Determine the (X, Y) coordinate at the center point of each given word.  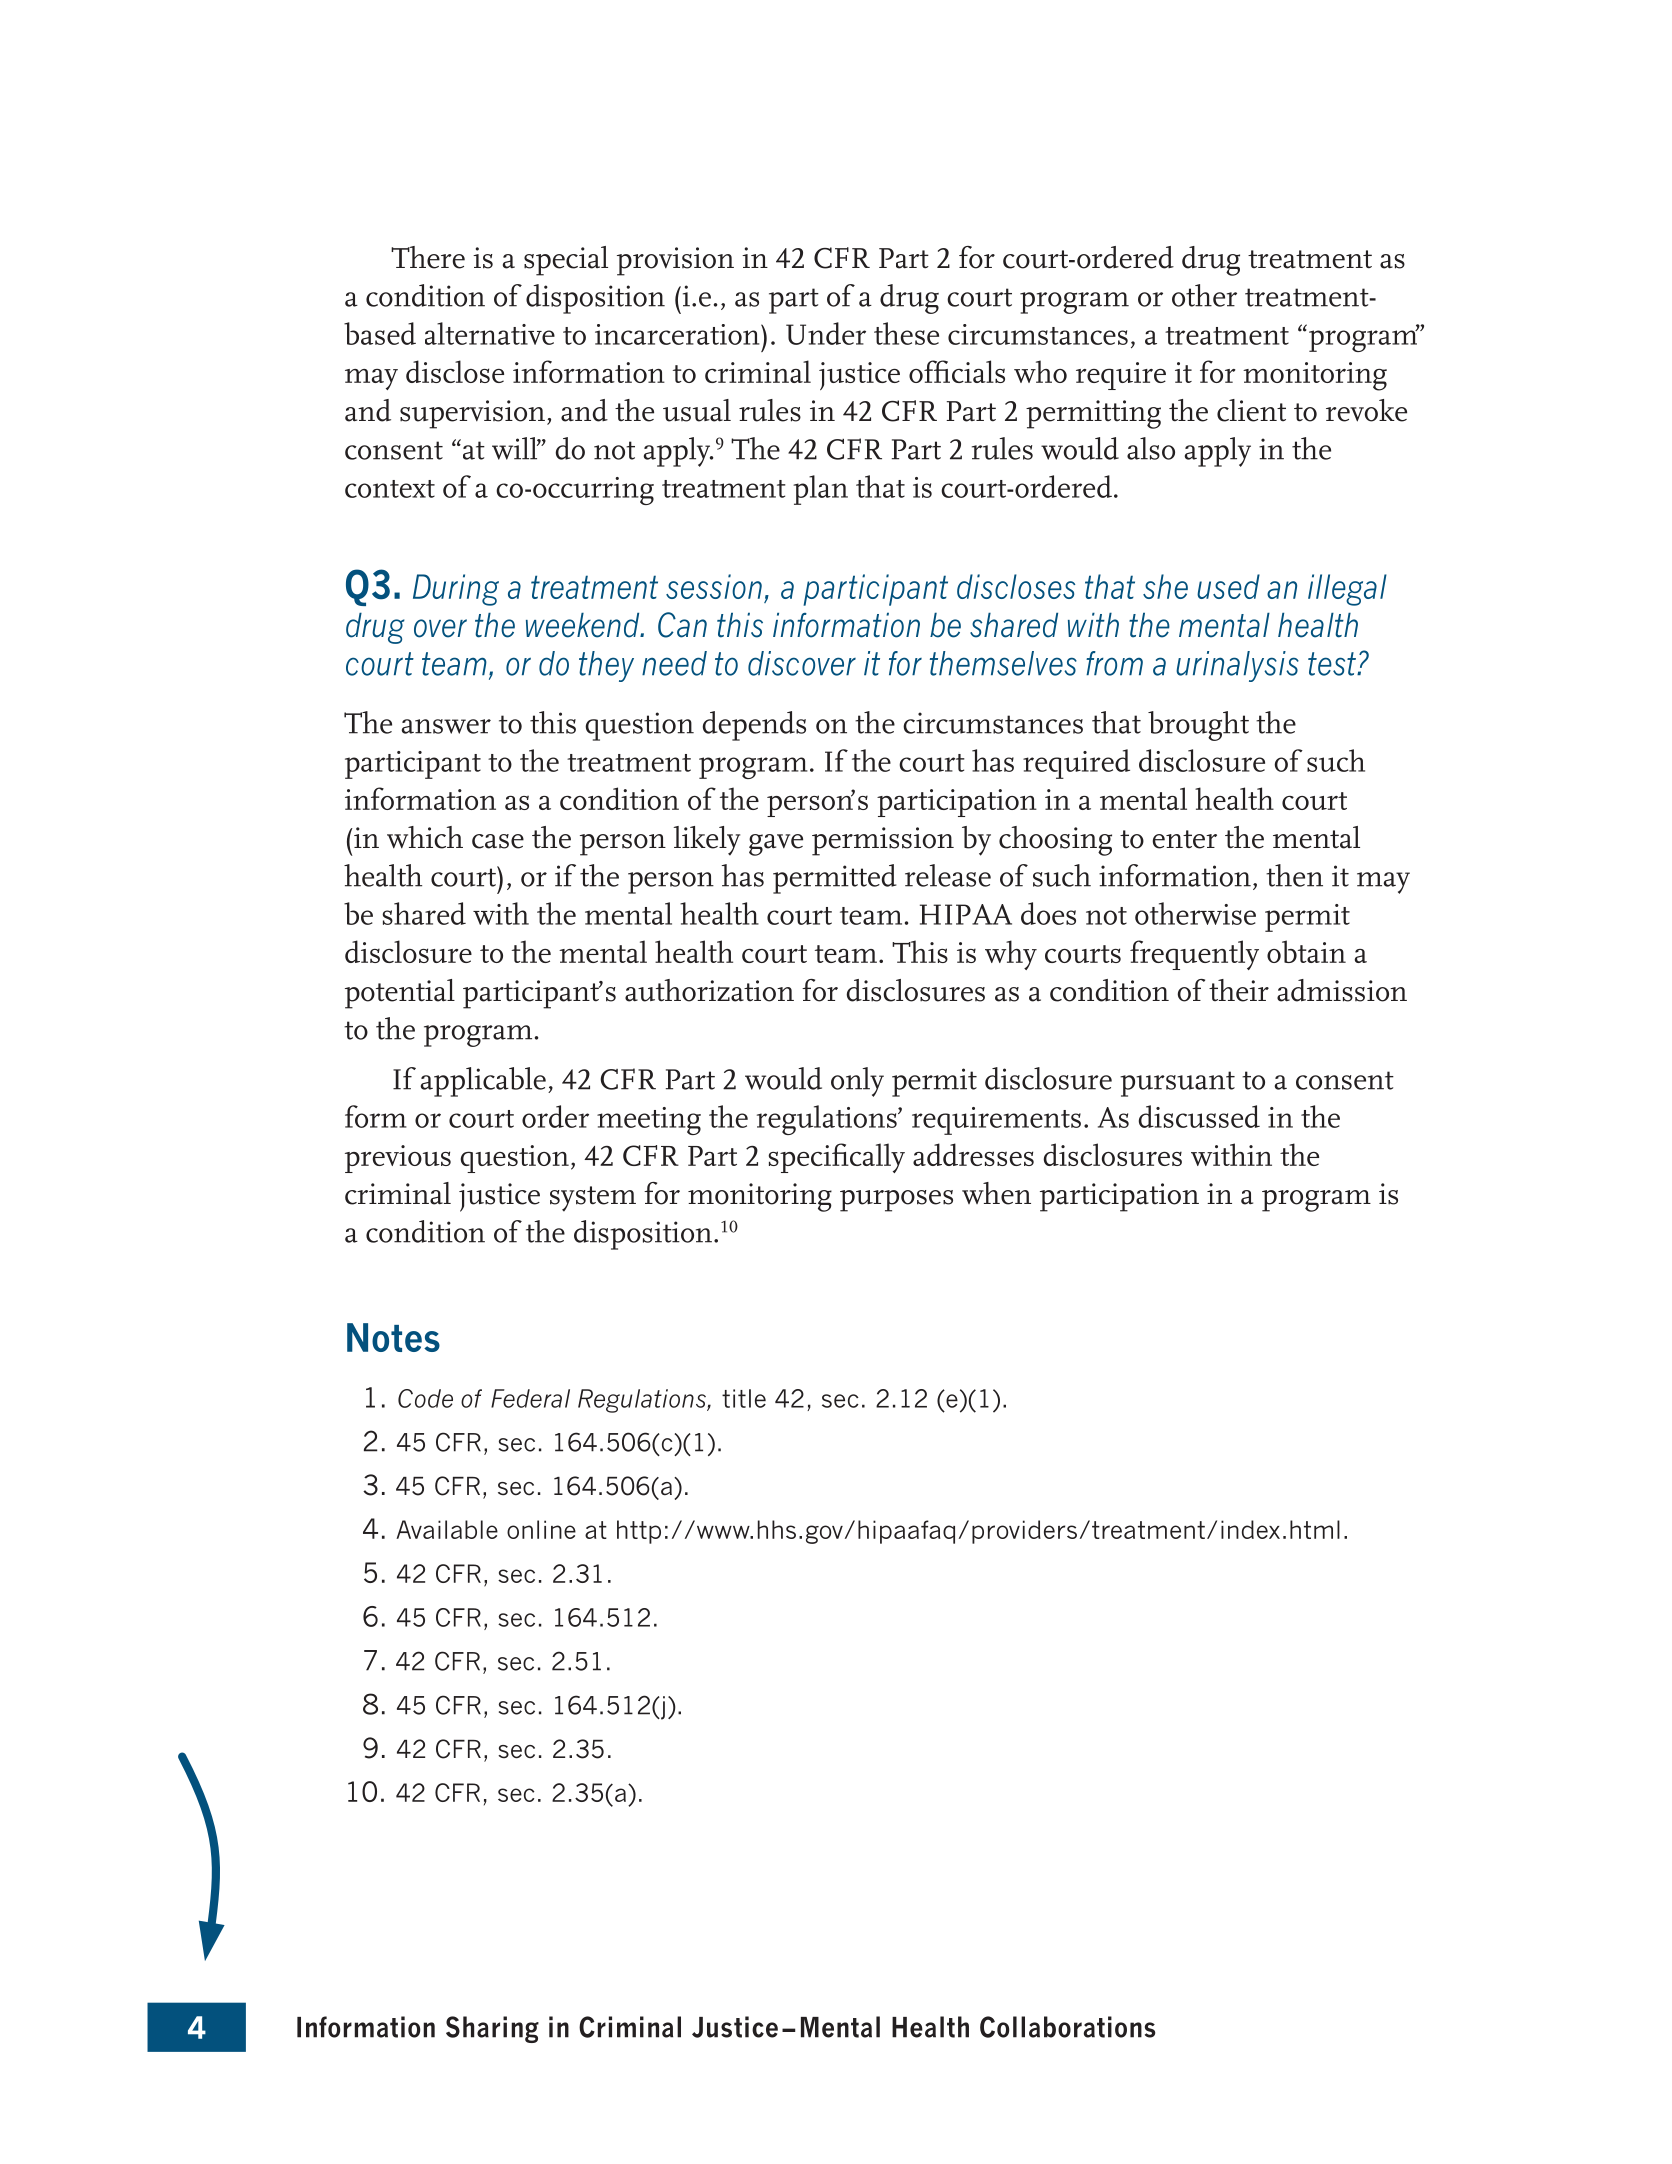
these (906, 333)
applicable (483, 1082)
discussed (1199, 1116)
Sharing (492, 2029)
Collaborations (1067, 2027)
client (1251, 410)
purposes (896, 1201)
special (566, 261)
